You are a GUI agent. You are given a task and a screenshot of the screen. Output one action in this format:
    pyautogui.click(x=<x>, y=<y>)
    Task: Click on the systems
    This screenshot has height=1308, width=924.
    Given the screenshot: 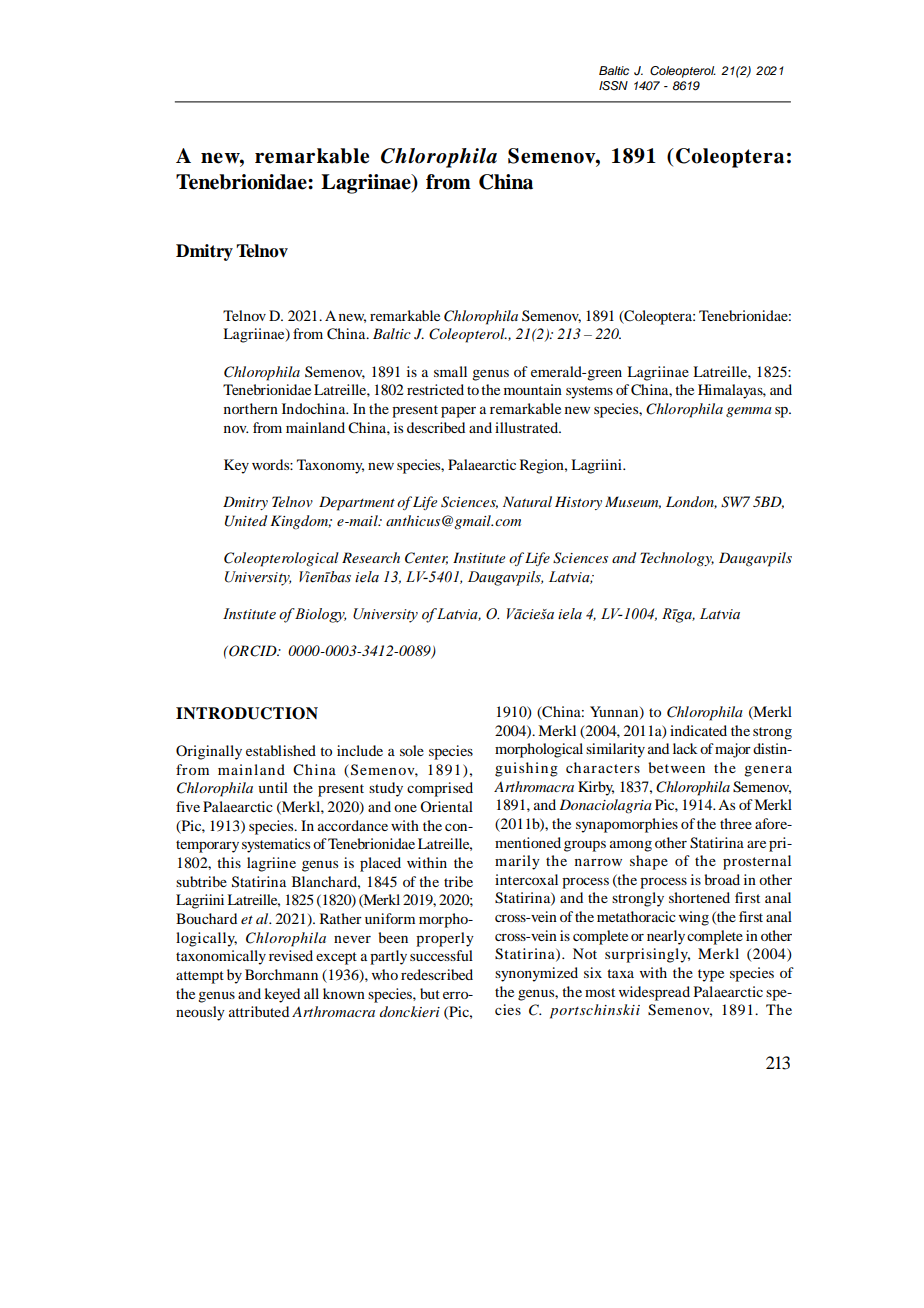 What is the action you would take?
    pyautogui.click(x=589, y=392)
